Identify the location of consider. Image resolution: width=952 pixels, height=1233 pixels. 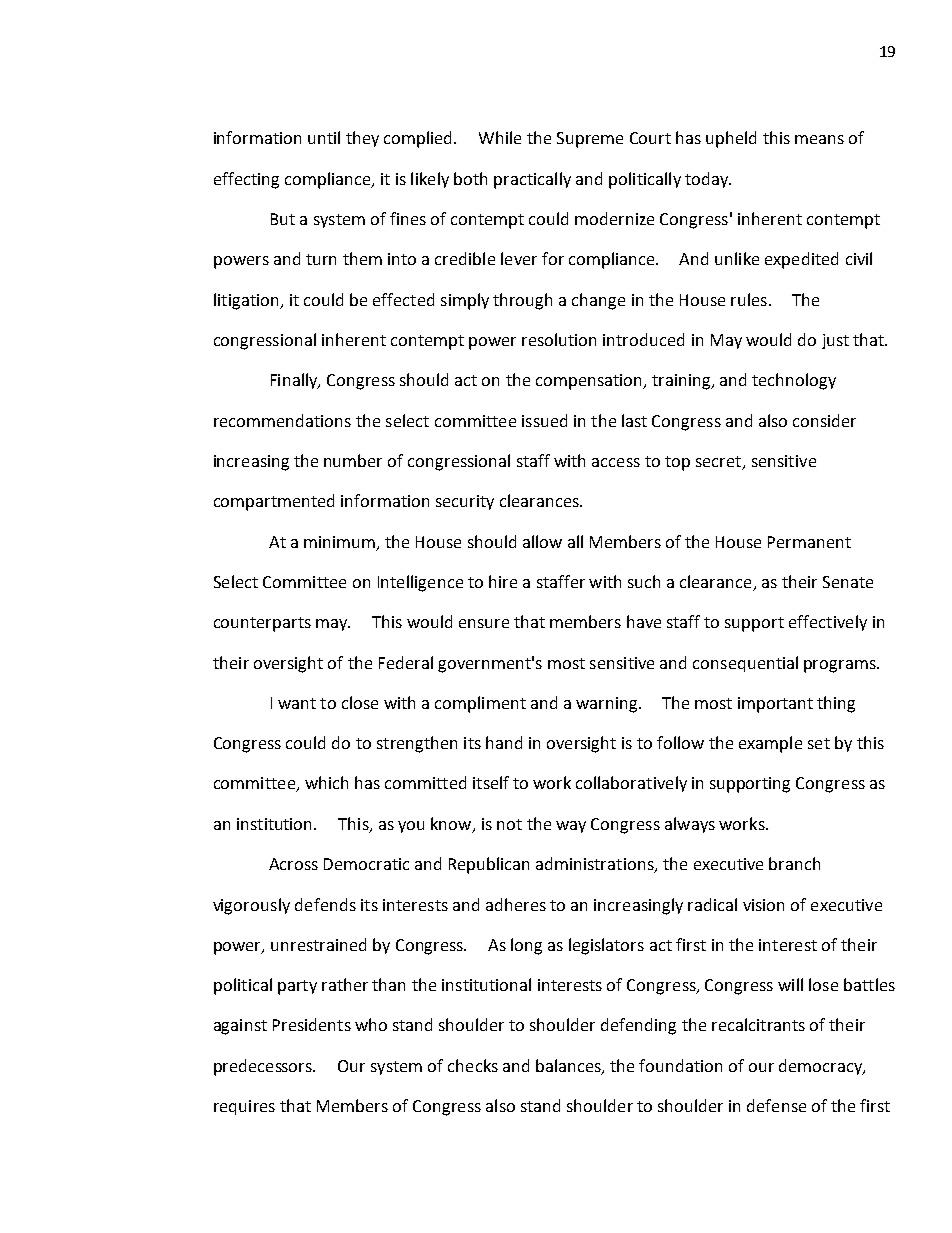
(824, 420).
